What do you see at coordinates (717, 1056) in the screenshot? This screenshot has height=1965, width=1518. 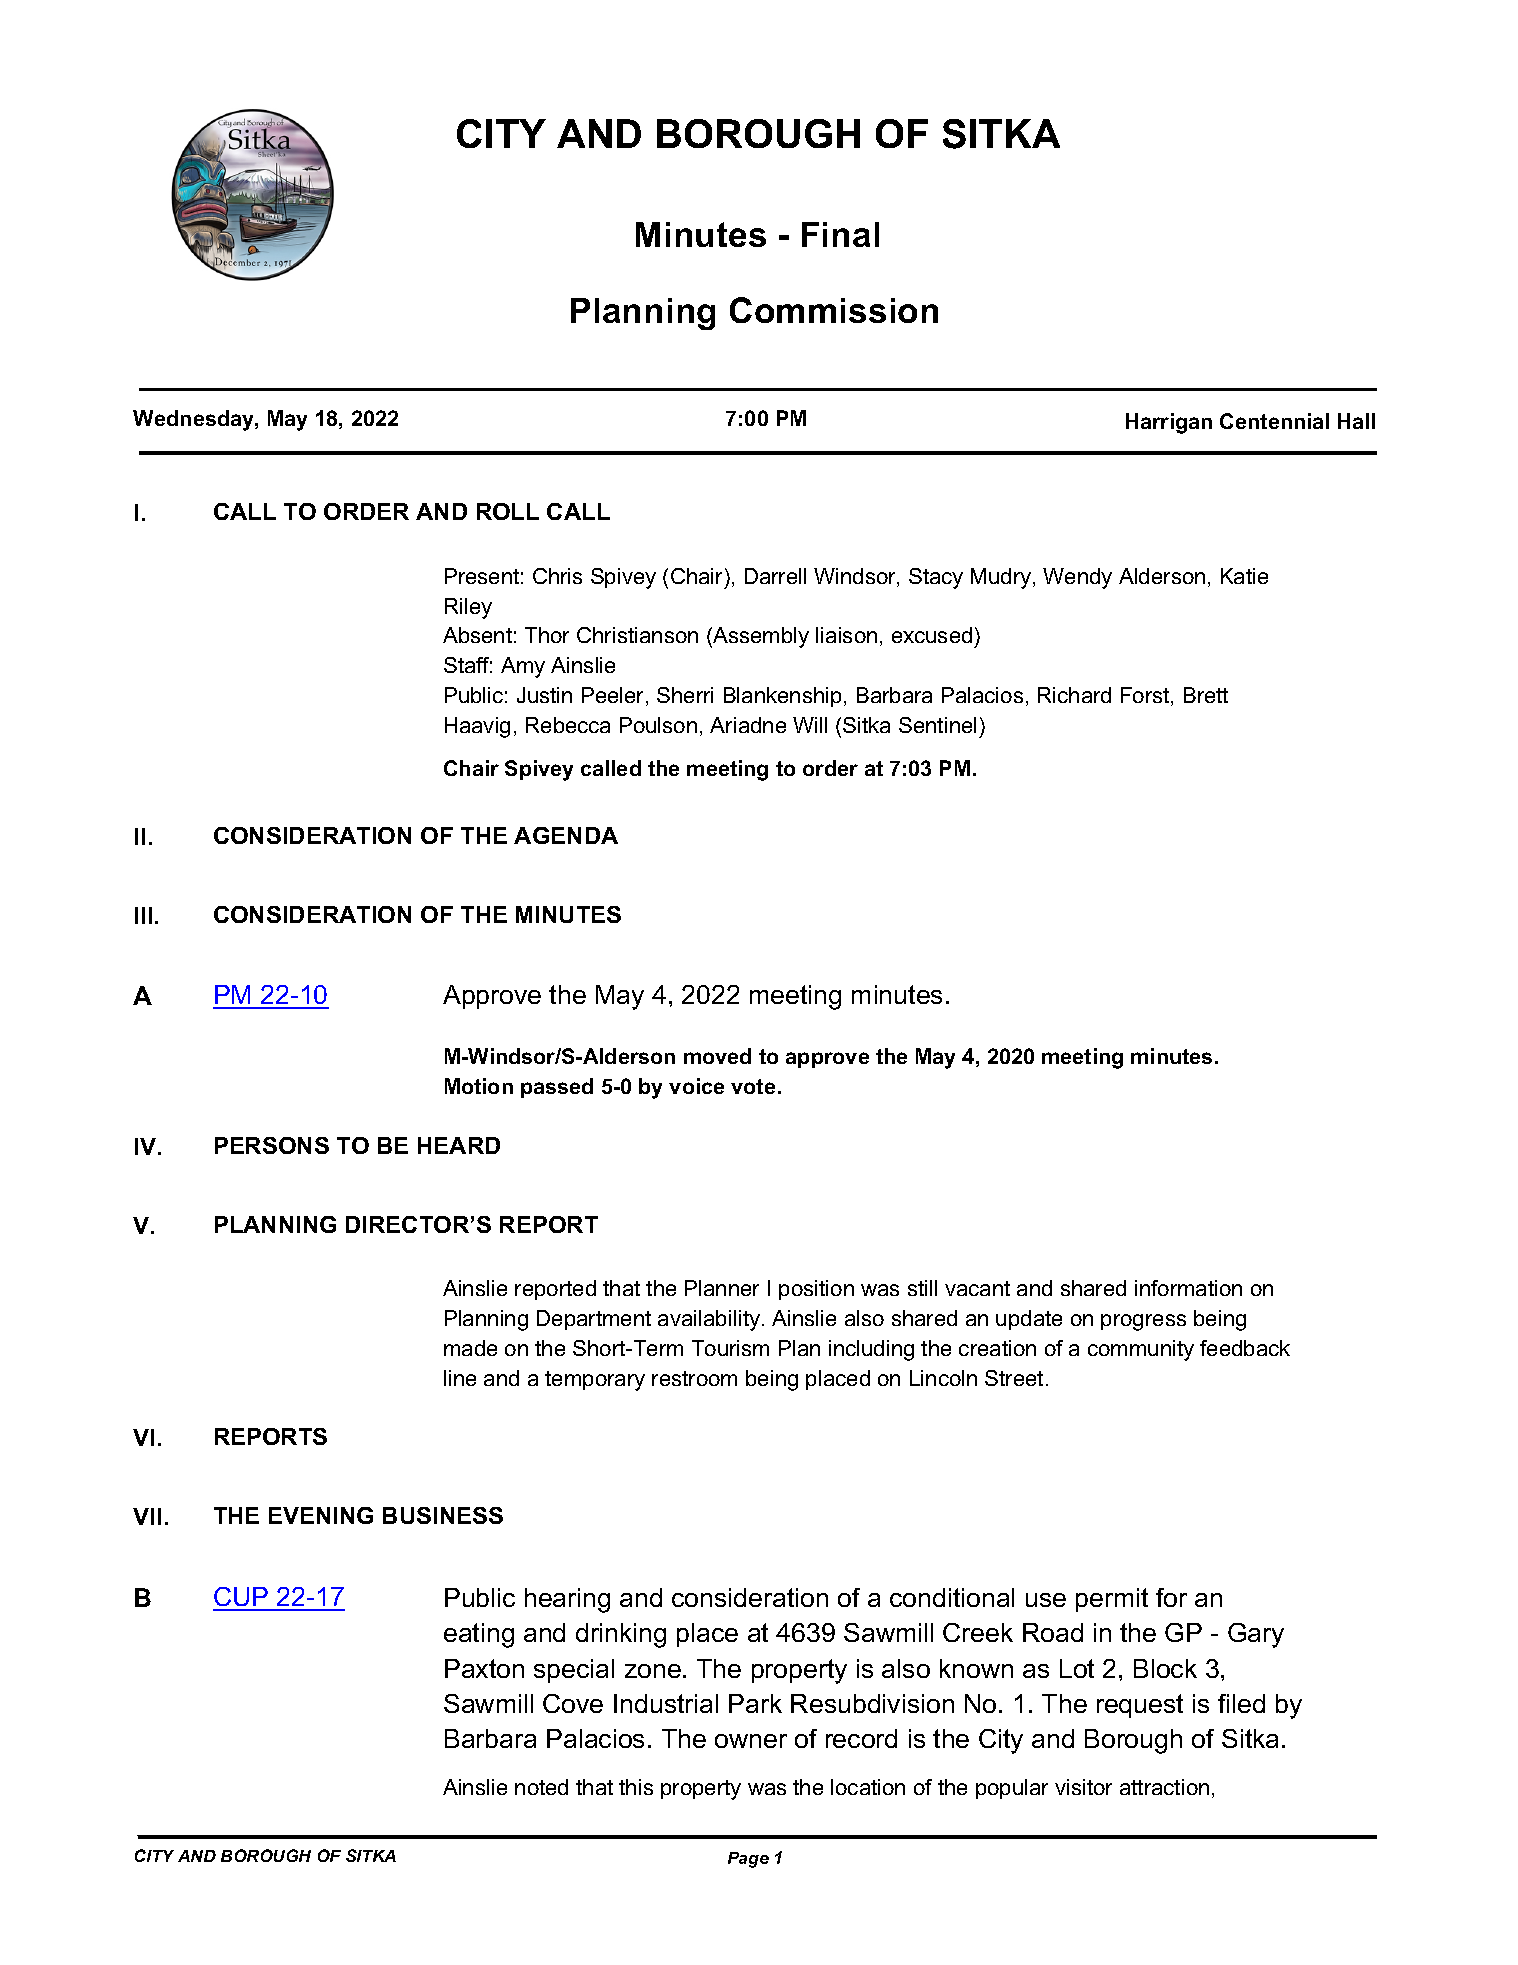 I see `moved` at bounding box center [717, 1056].
